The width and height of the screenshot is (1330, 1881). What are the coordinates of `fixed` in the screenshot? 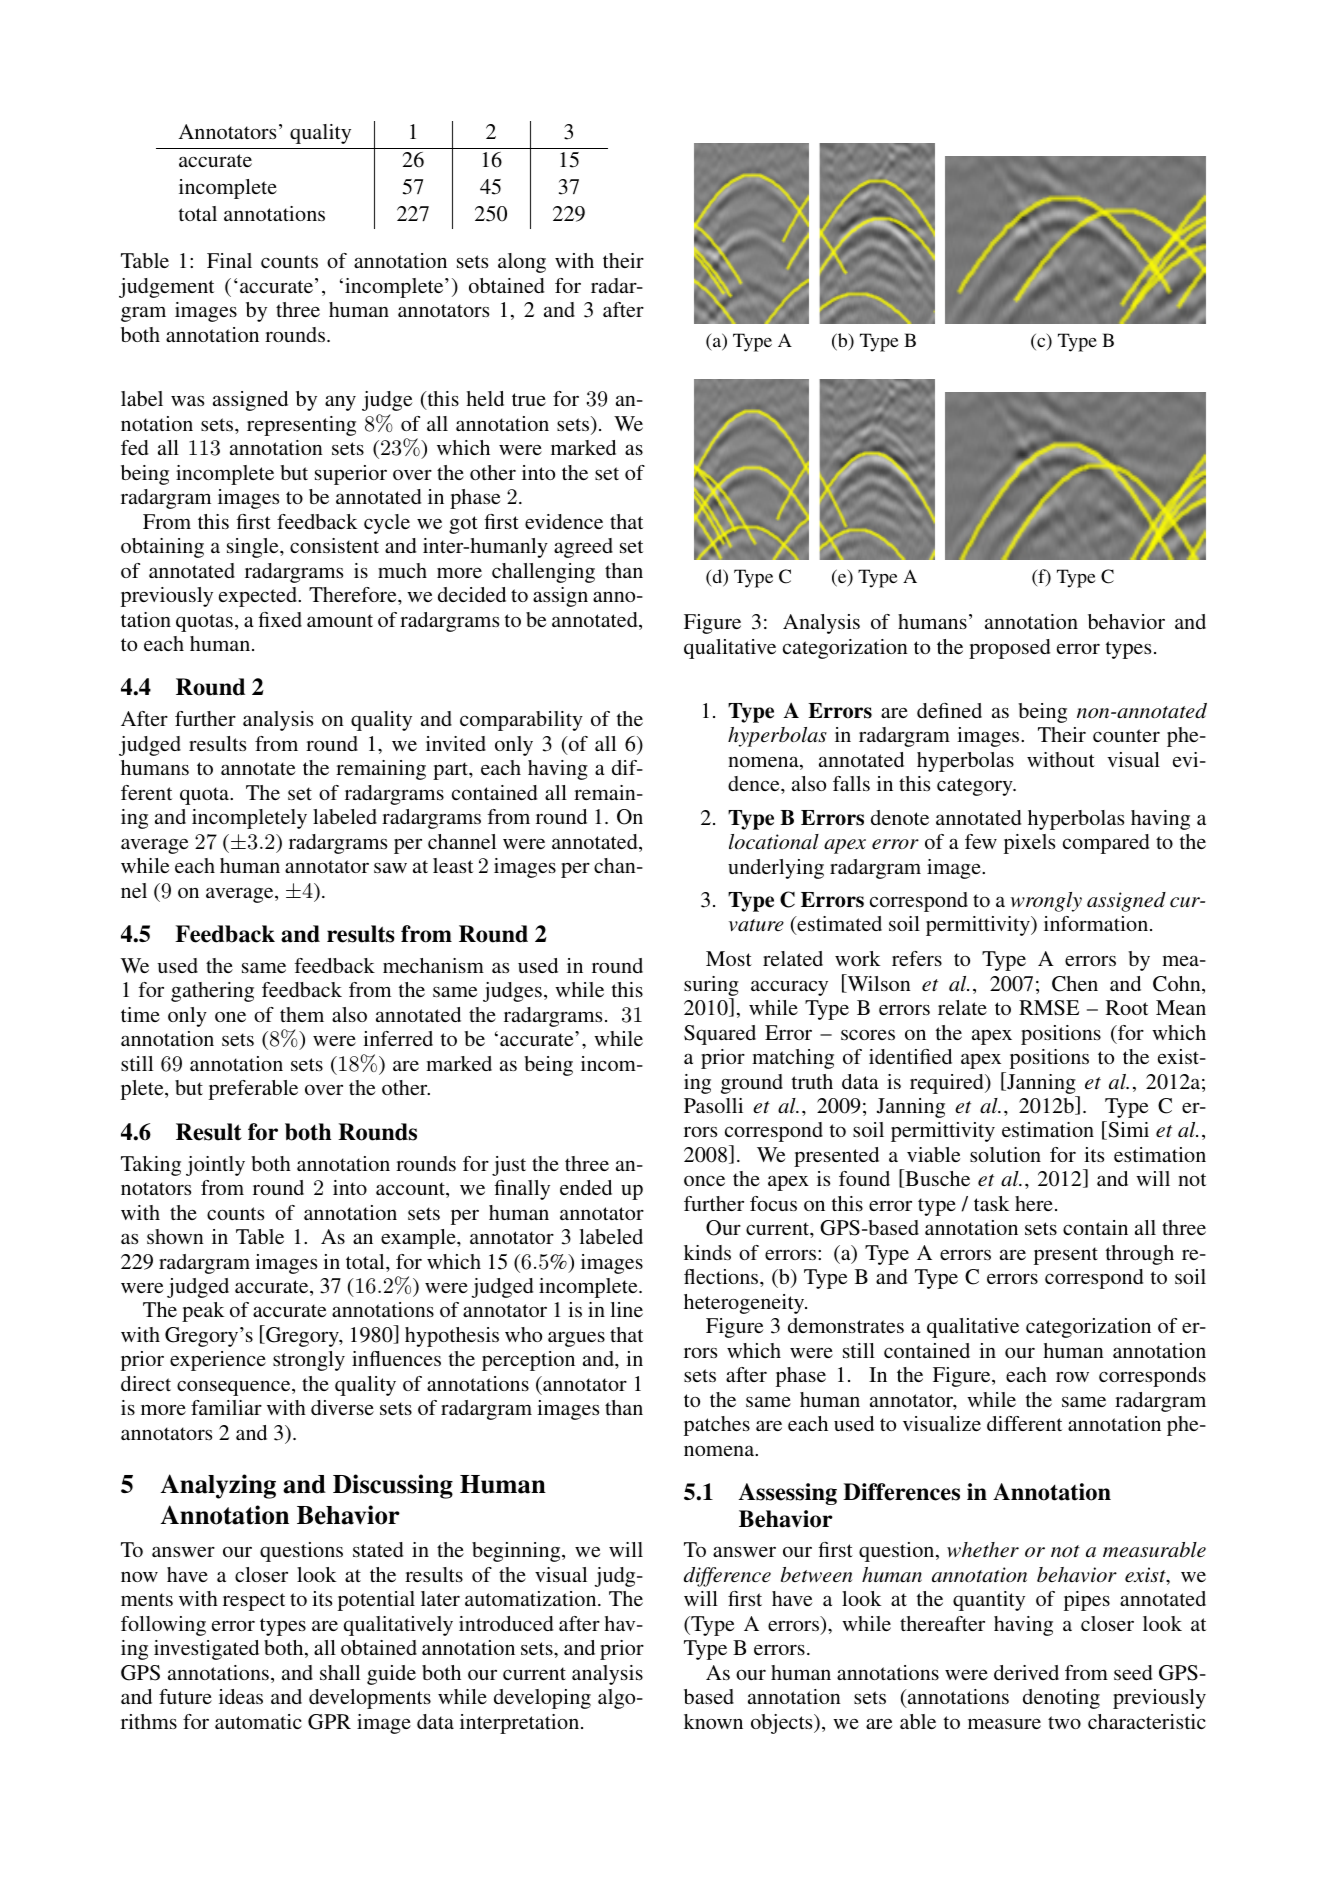 It's located at (280, 619).
